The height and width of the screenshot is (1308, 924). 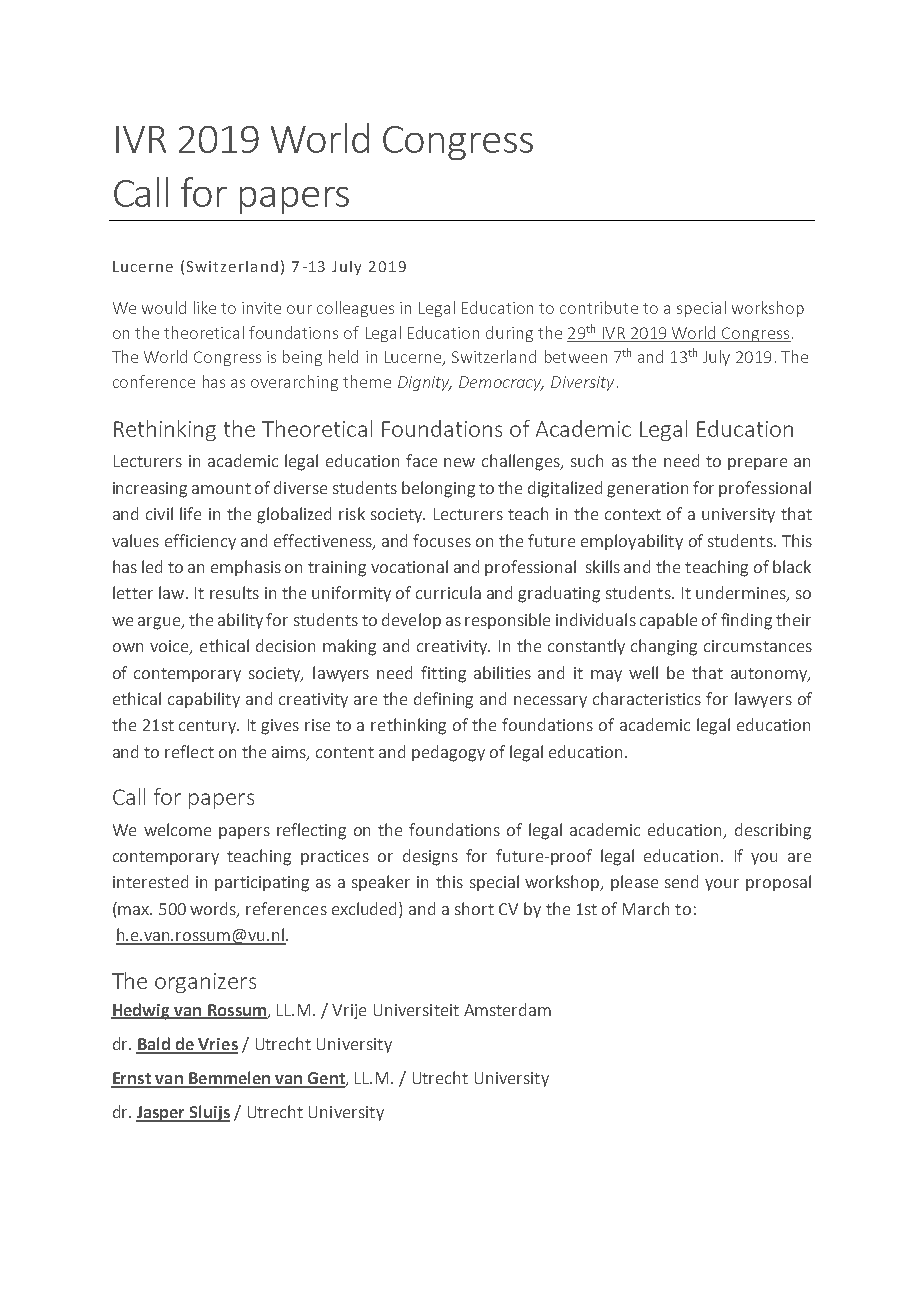 I want to click on during, so click(x=509, y=334).
